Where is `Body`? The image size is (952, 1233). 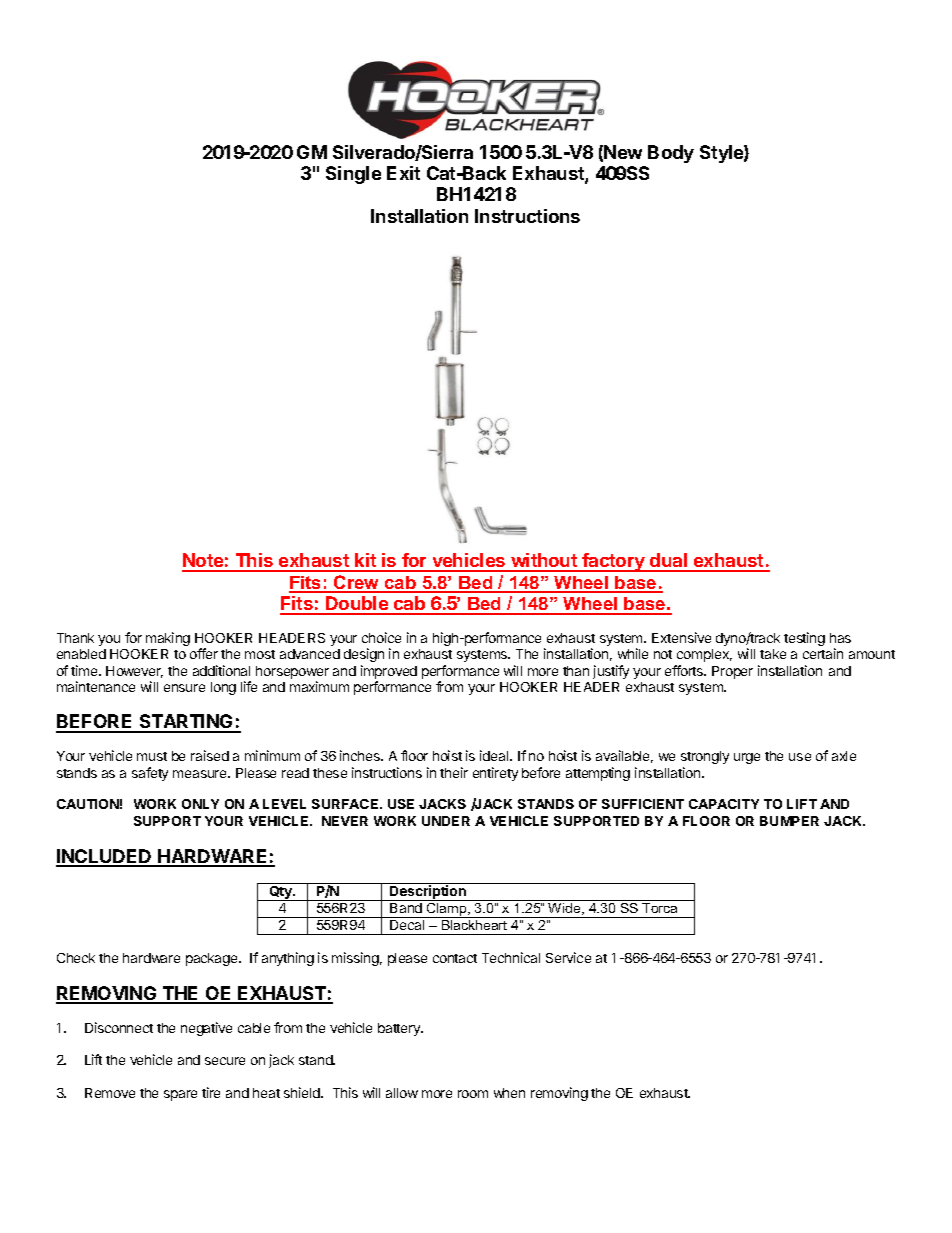 Body is located at coordinates (671, 154).
